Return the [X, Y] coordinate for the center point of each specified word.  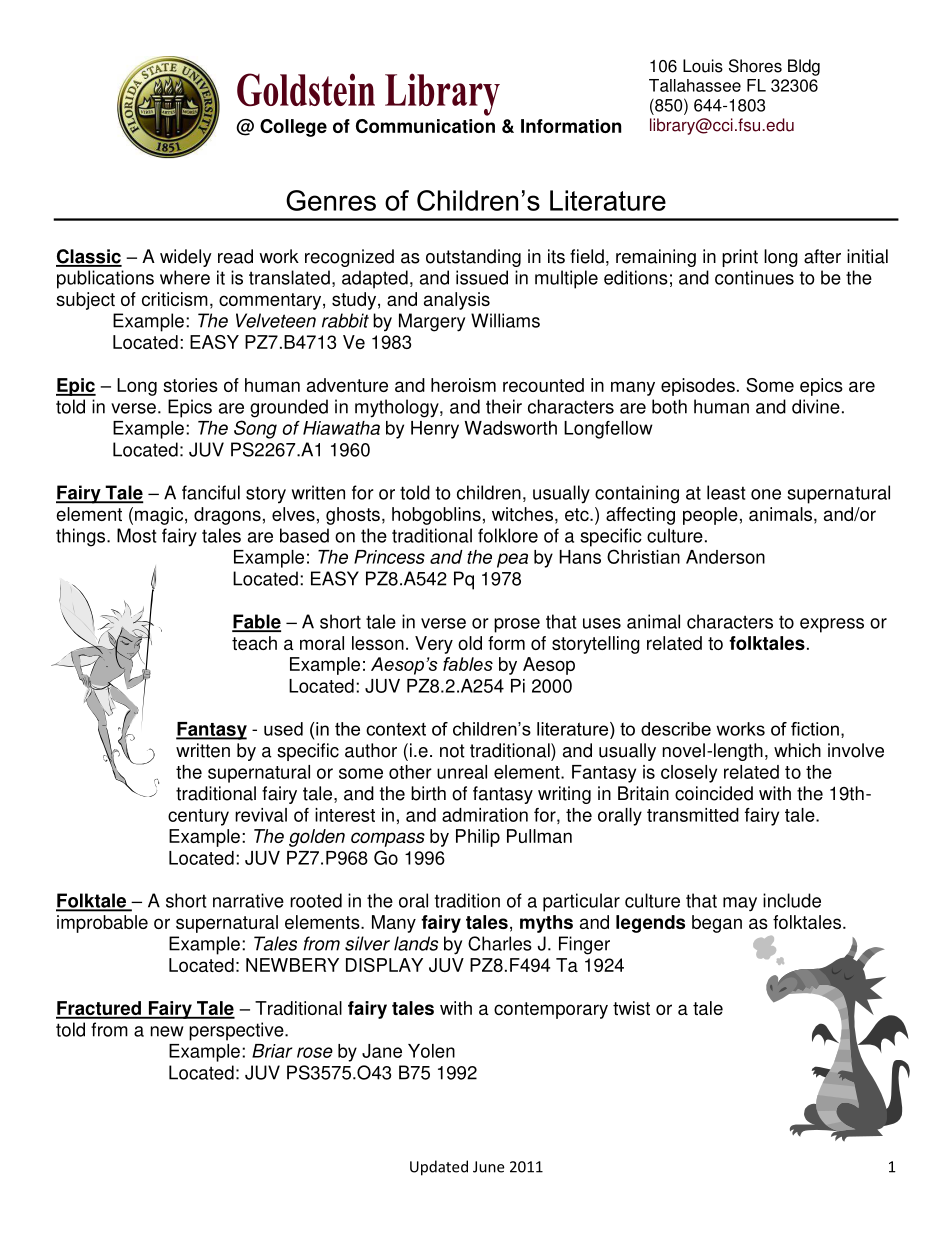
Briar [272, 1051]
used [283, 729]
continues [754, 277]
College [293, 128]
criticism [175, 299]
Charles [500, 943]
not [452, 751]
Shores [755, 66]
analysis [457, 301]
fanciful [211, 492]
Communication [425, 126]
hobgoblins [436, 516]
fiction [815, 729]
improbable [102, 924]
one [766, 494]
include [792, 900]
